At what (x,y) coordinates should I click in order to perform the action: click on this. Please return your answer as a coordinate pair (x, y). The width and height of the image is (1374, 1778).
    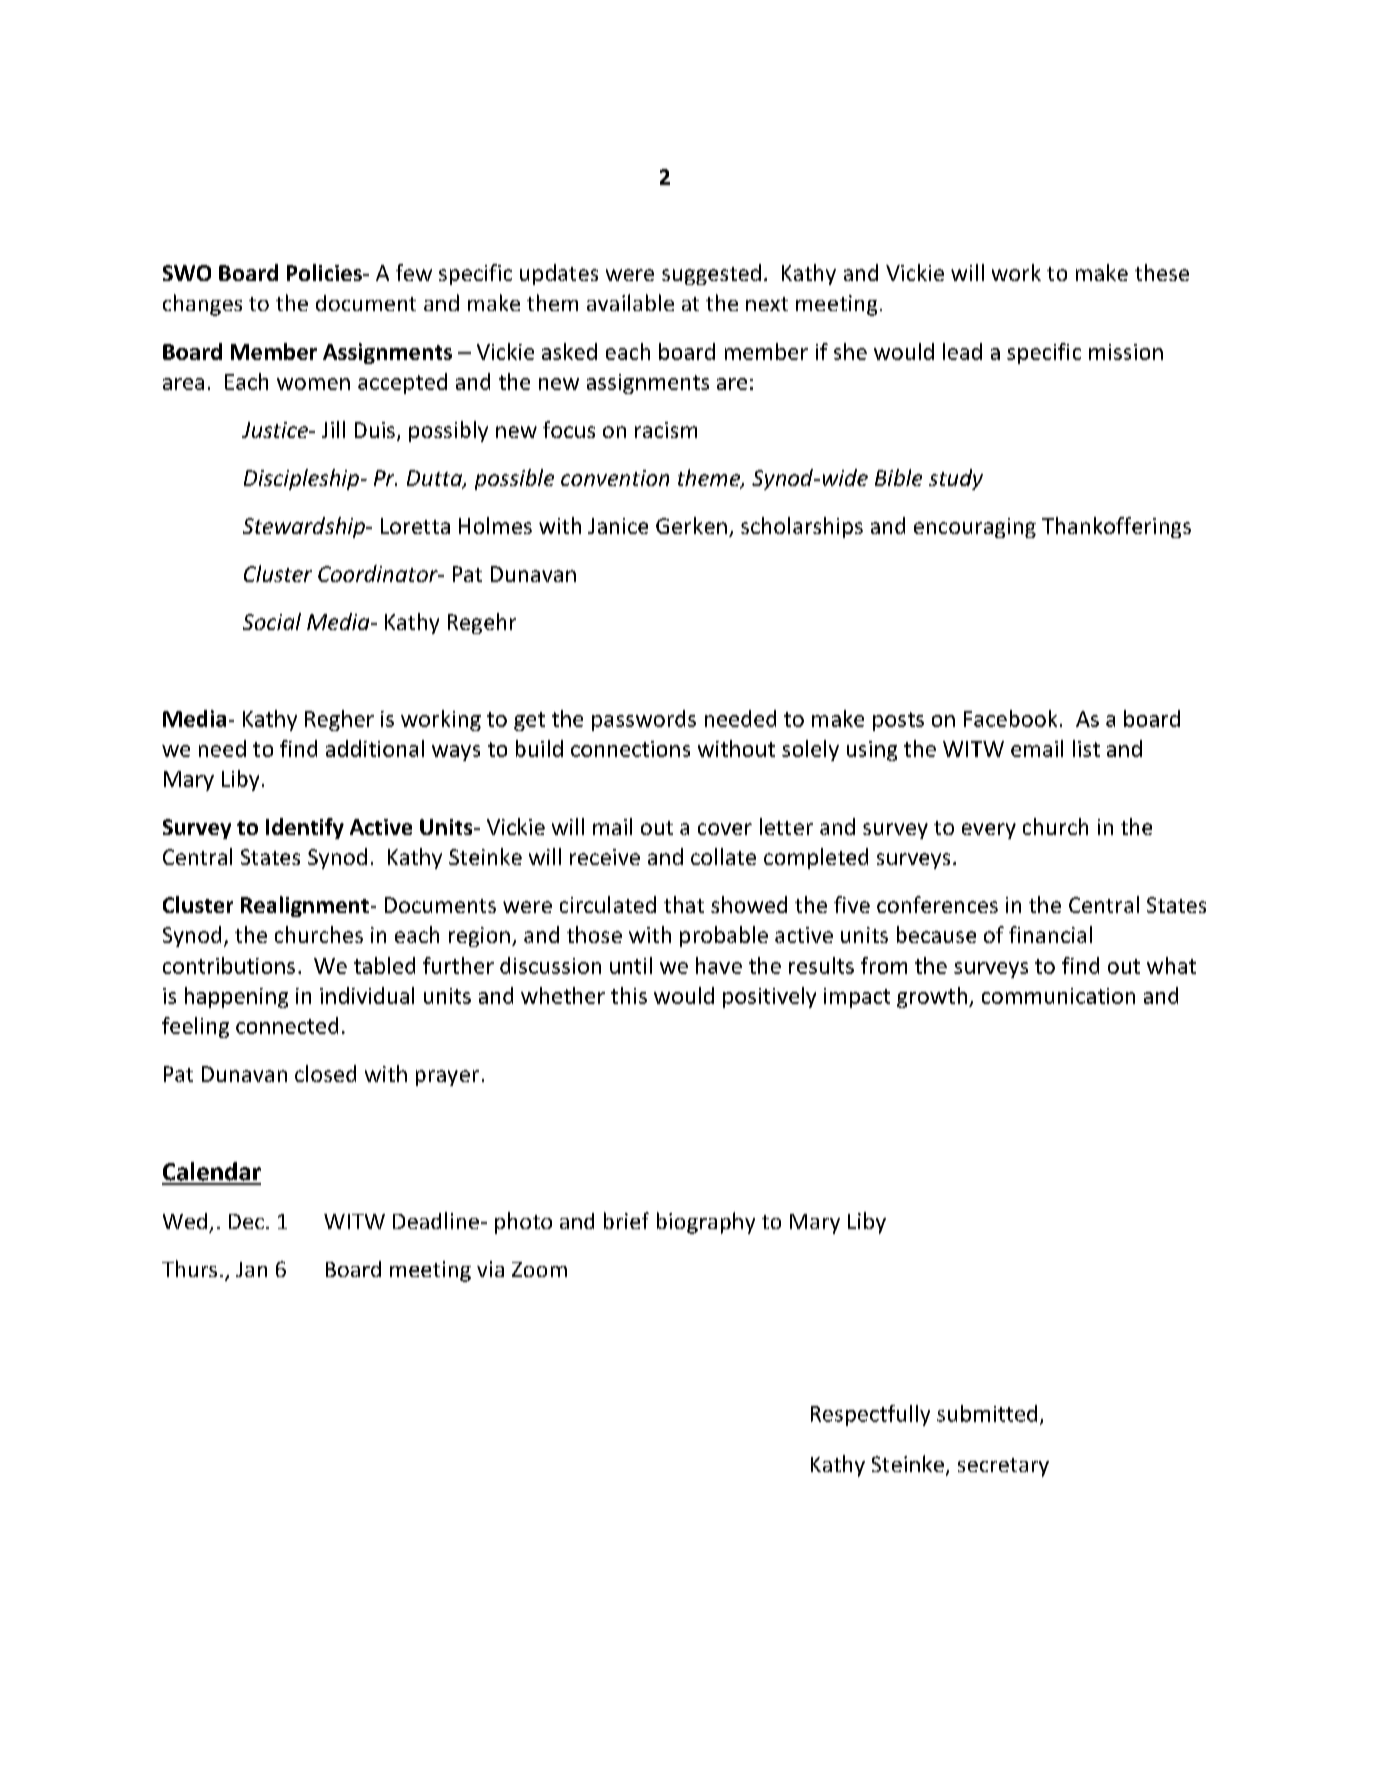
    Looking at the image, I should click on (629, 995).
